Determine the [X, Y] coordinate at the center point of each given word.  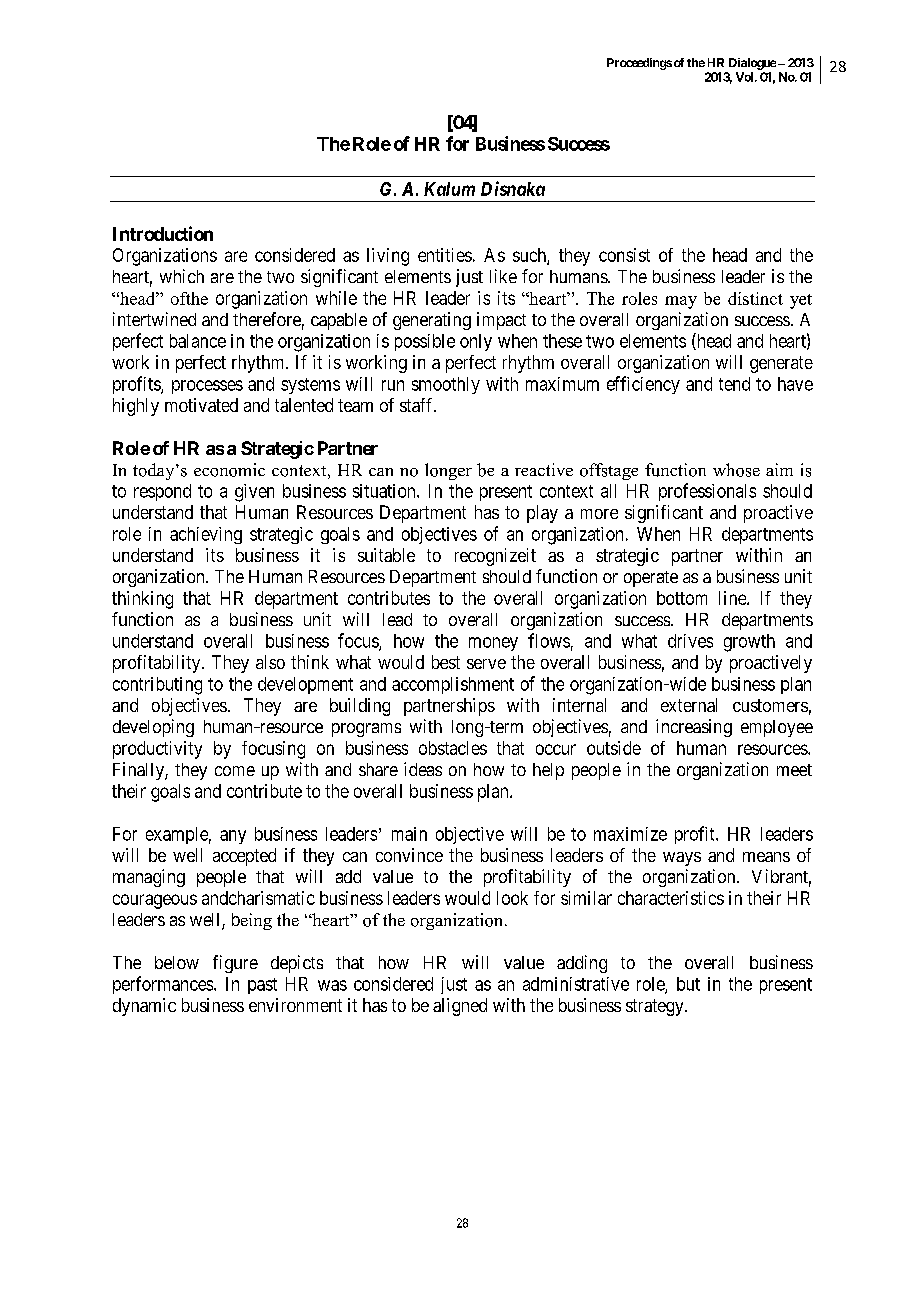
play [542, 514]
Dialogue [752, 64]
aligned [460, 1007]
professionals [707, 492]
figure [235, 964]
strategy [656, 1007]
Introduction [163, 233]
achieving [206, 535]
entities [445, 255]
